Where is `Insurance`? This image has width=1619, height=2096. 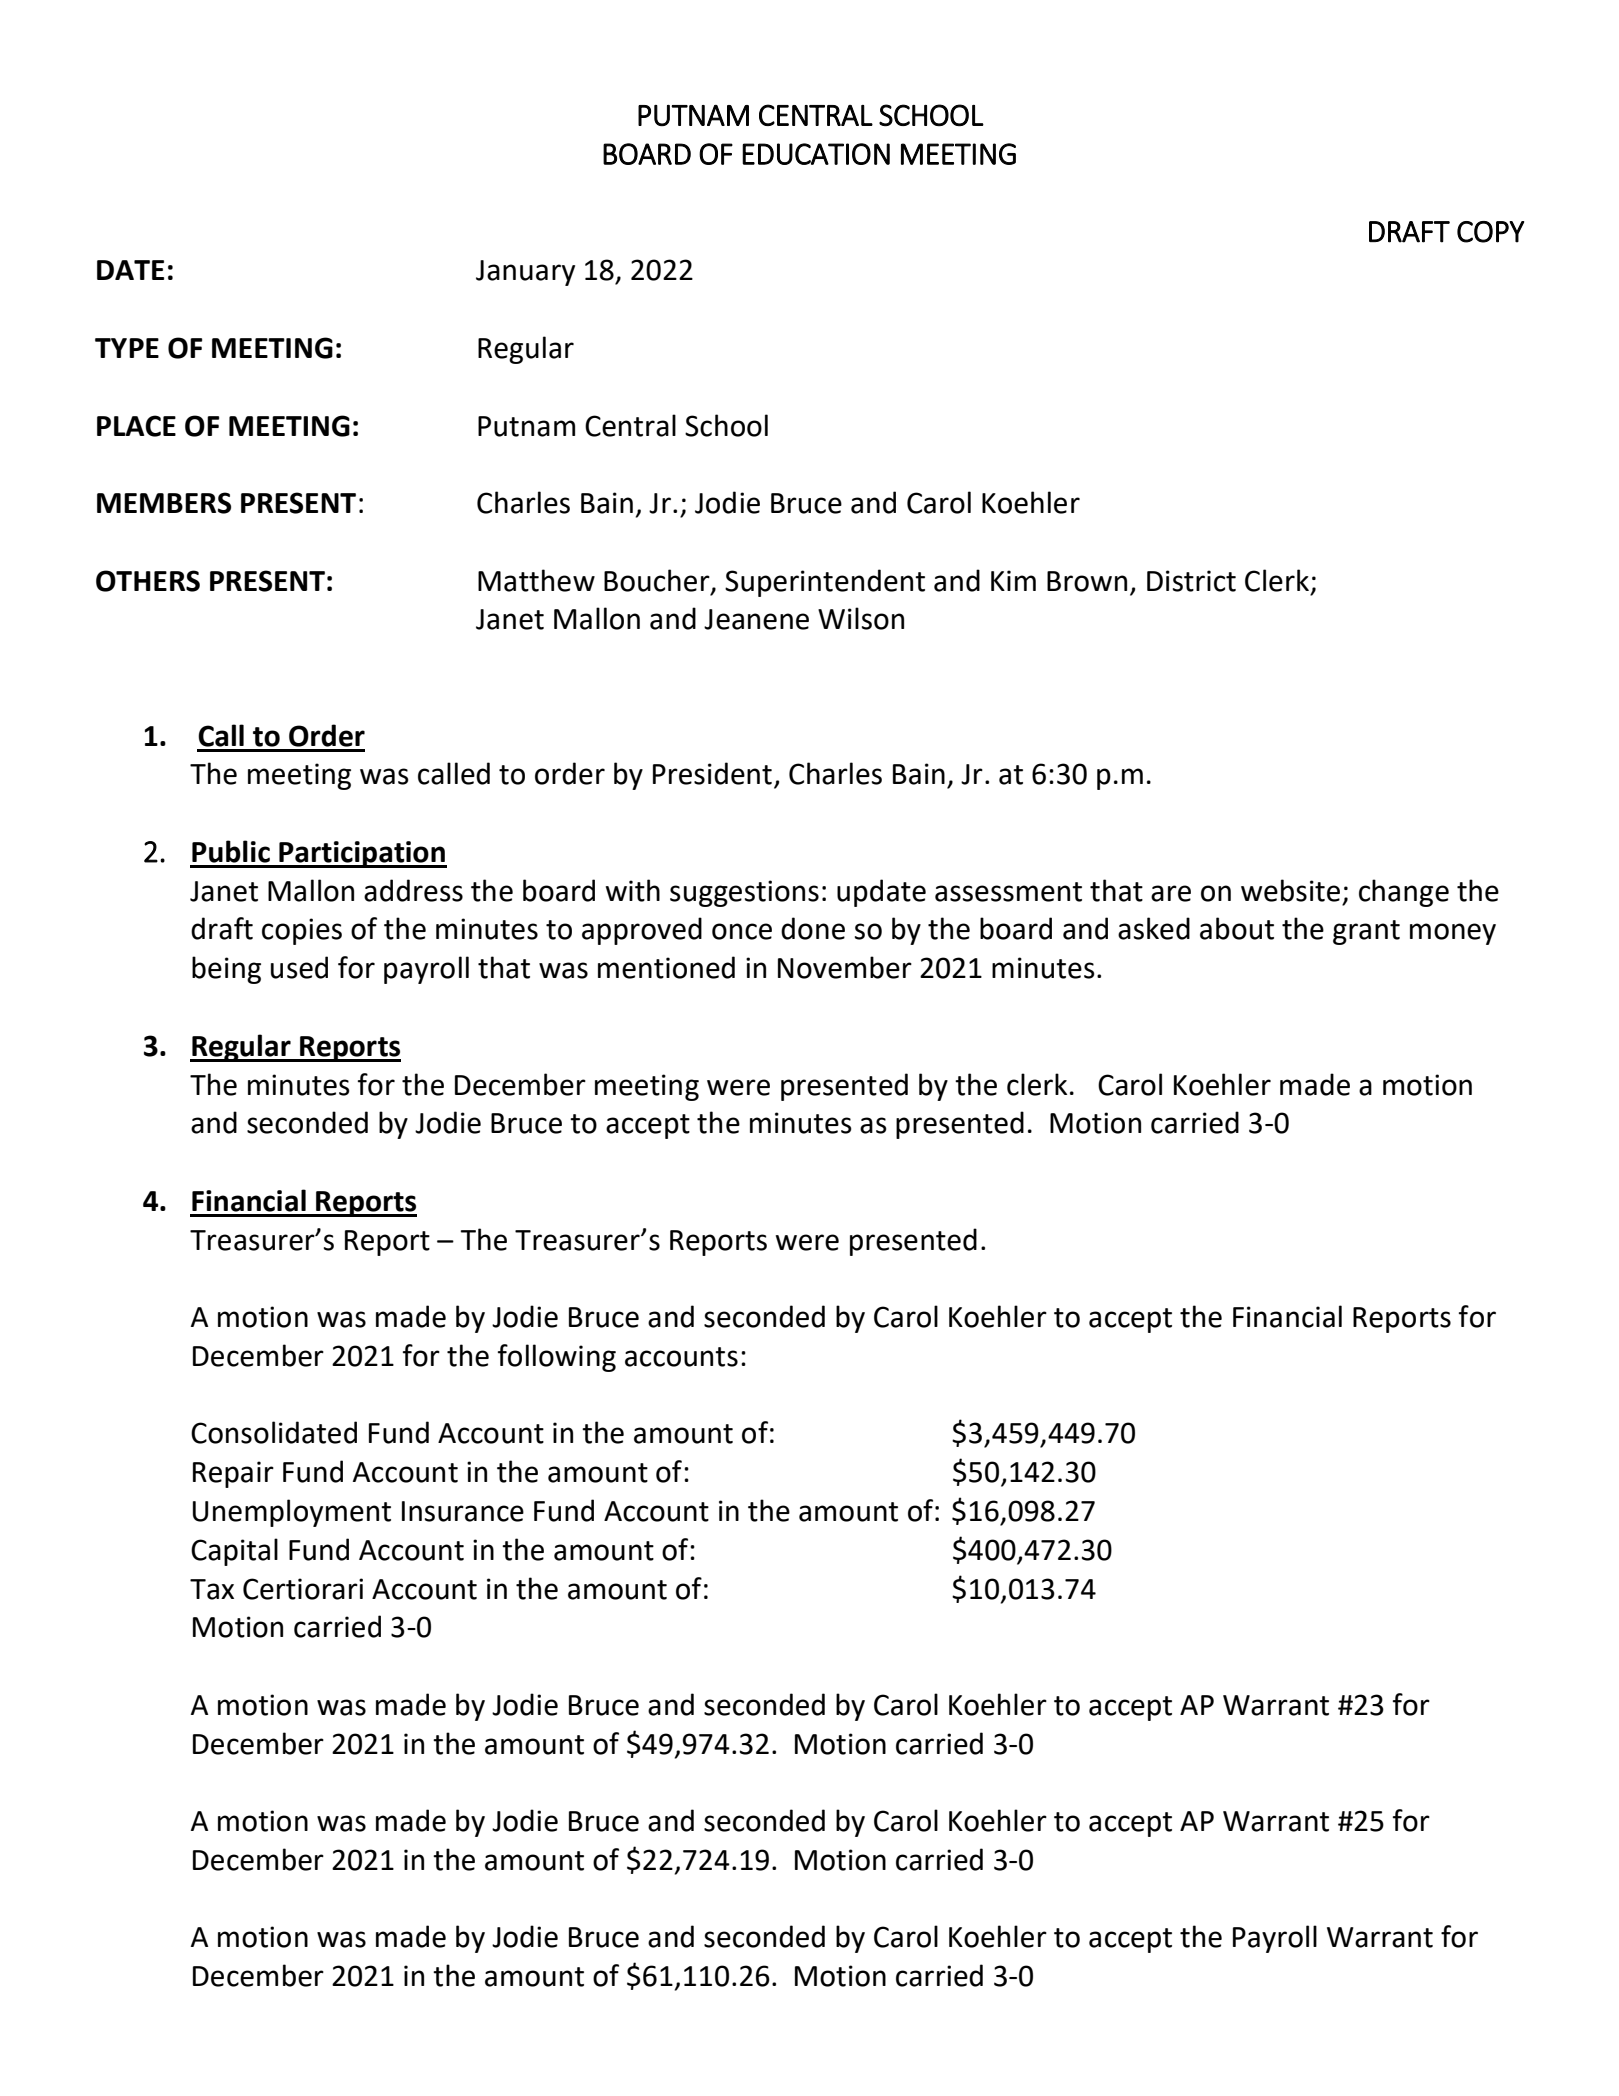 Insurance is located at coordinates (463, 1511).
